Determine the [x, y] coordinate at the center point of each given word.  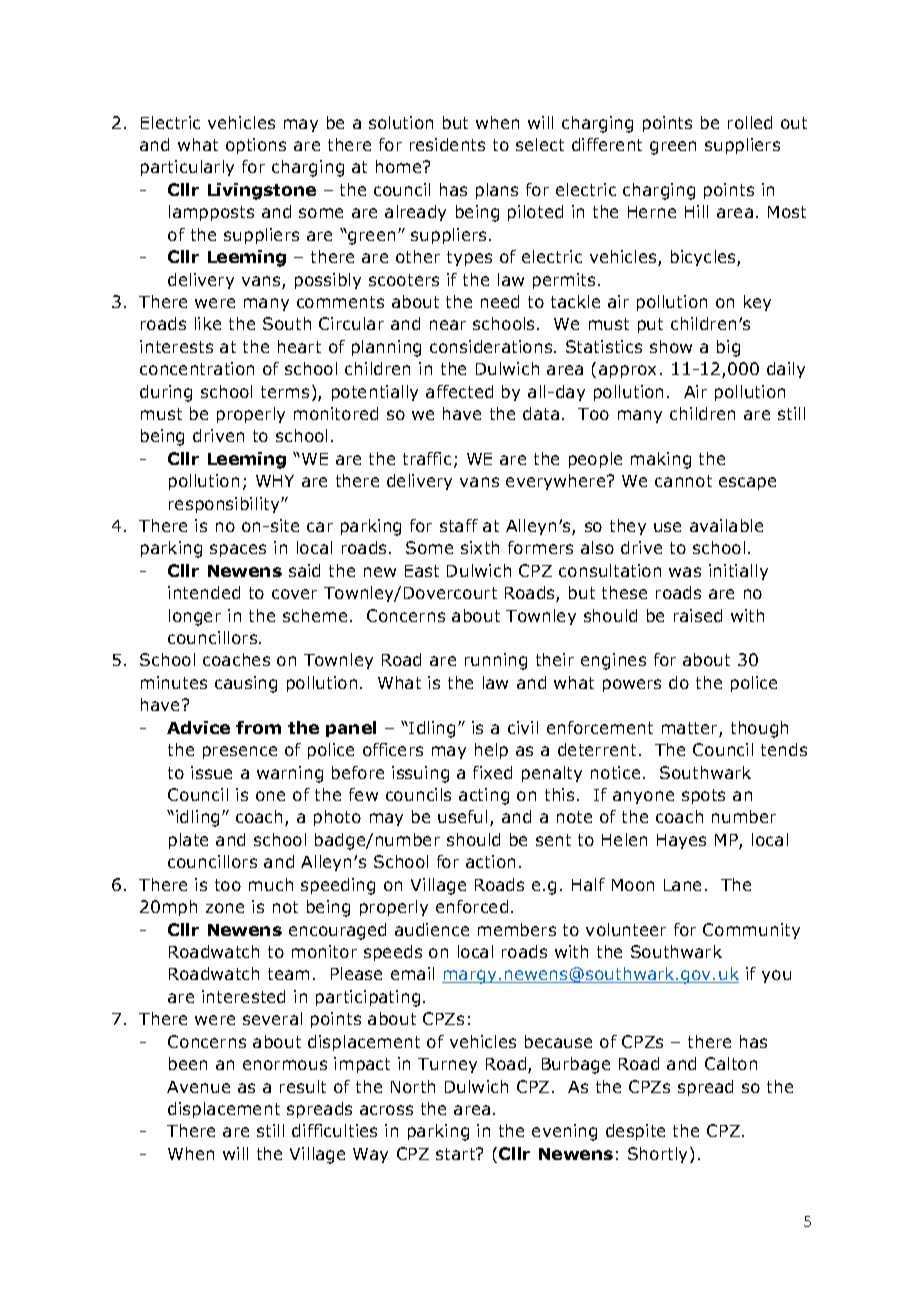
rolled [750, 122]
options [256, 146]
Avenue [198, 1087]
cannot [683, 481]
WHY [275, 481]
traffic [427, 458]
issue [211, 772]
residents [447, 144]
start [457, 1154]
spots [703, 796]
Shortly [659, 1155]
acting [484, 796]
